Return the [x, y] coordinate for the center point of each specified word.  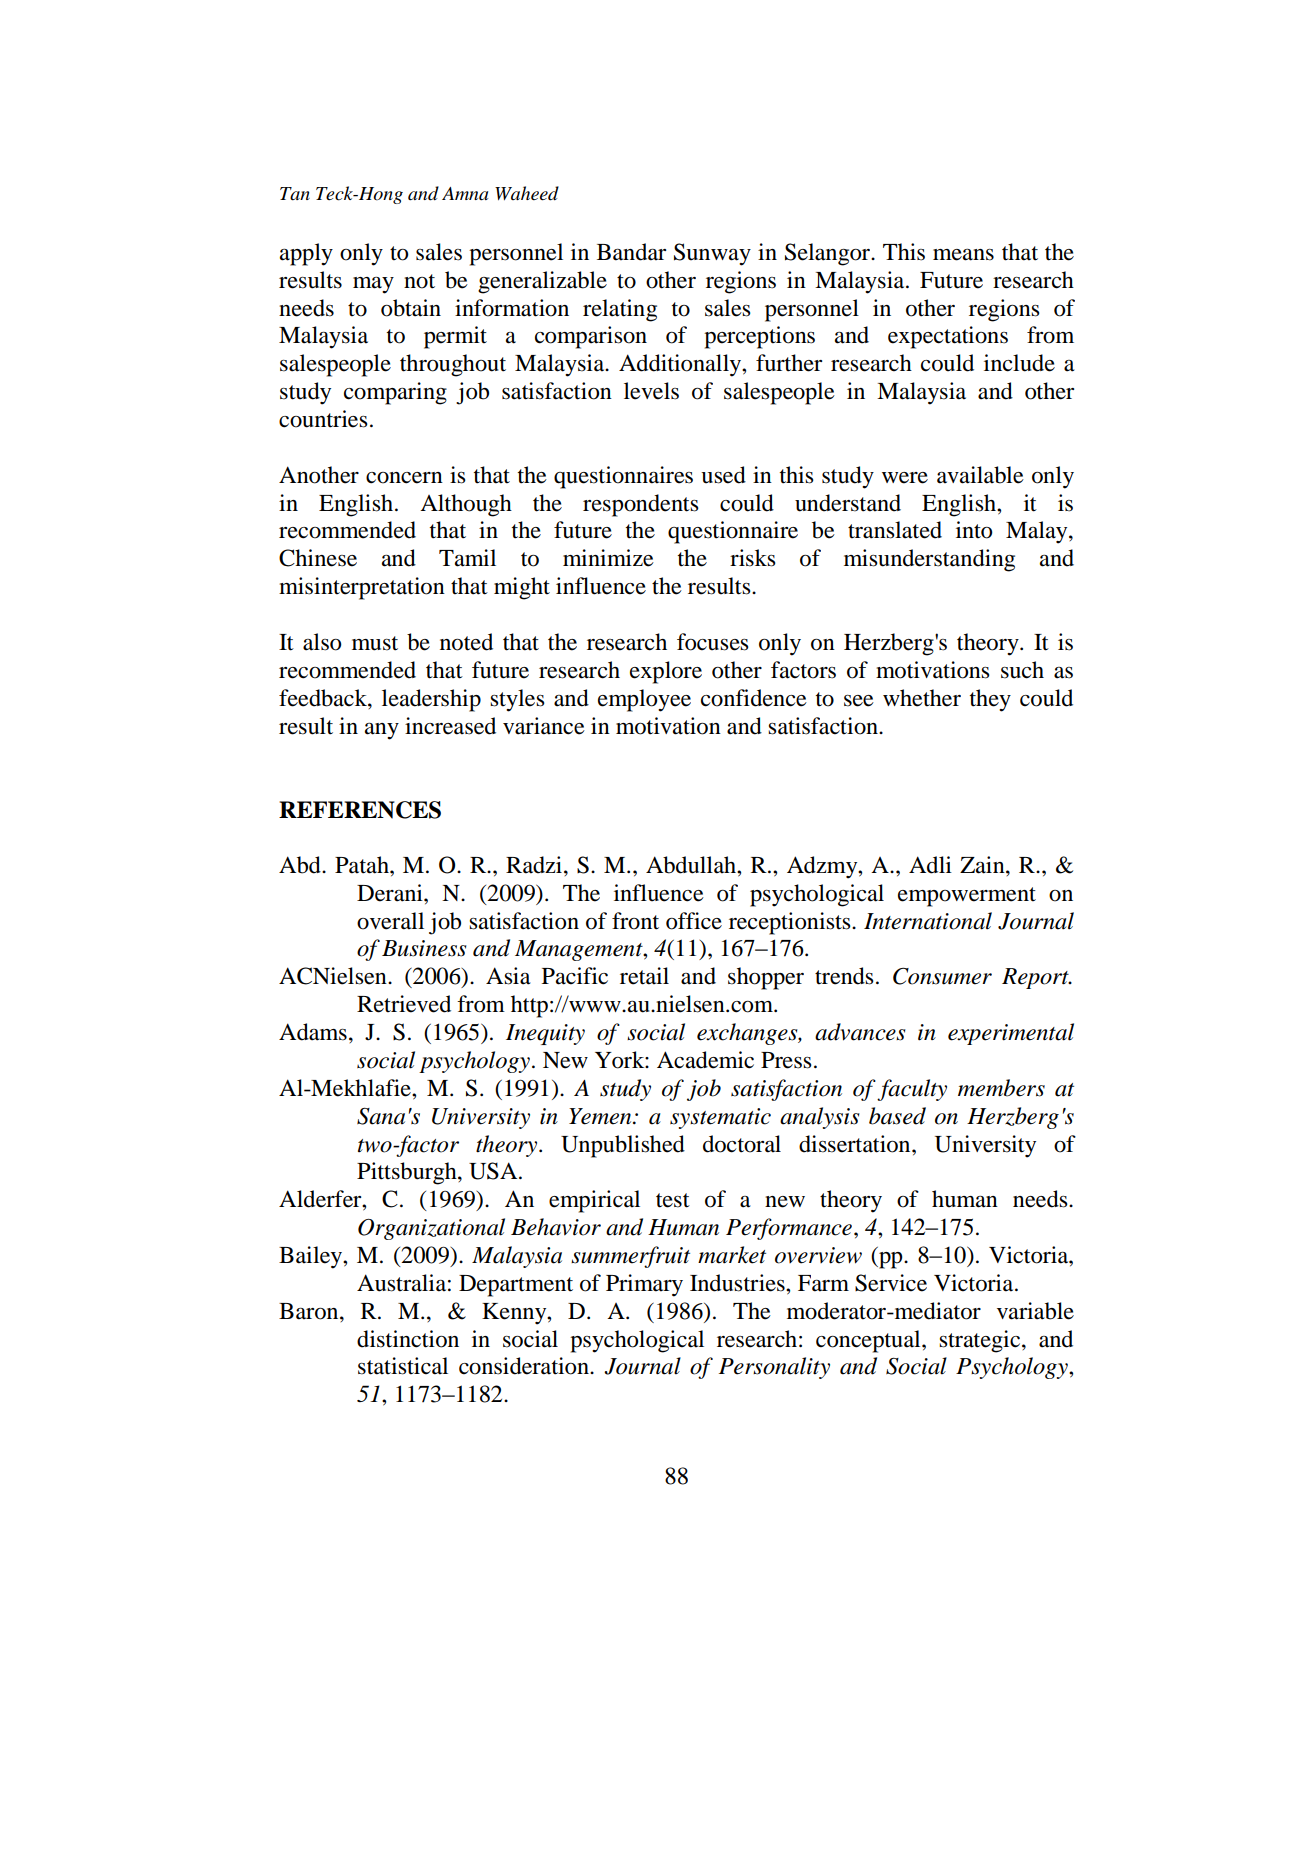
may [373, 285]
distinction [408, 1339]
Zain [983, 865]
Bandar [631, 252]
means [963, 255]
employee [644, 700]
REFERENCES [360, 810]
